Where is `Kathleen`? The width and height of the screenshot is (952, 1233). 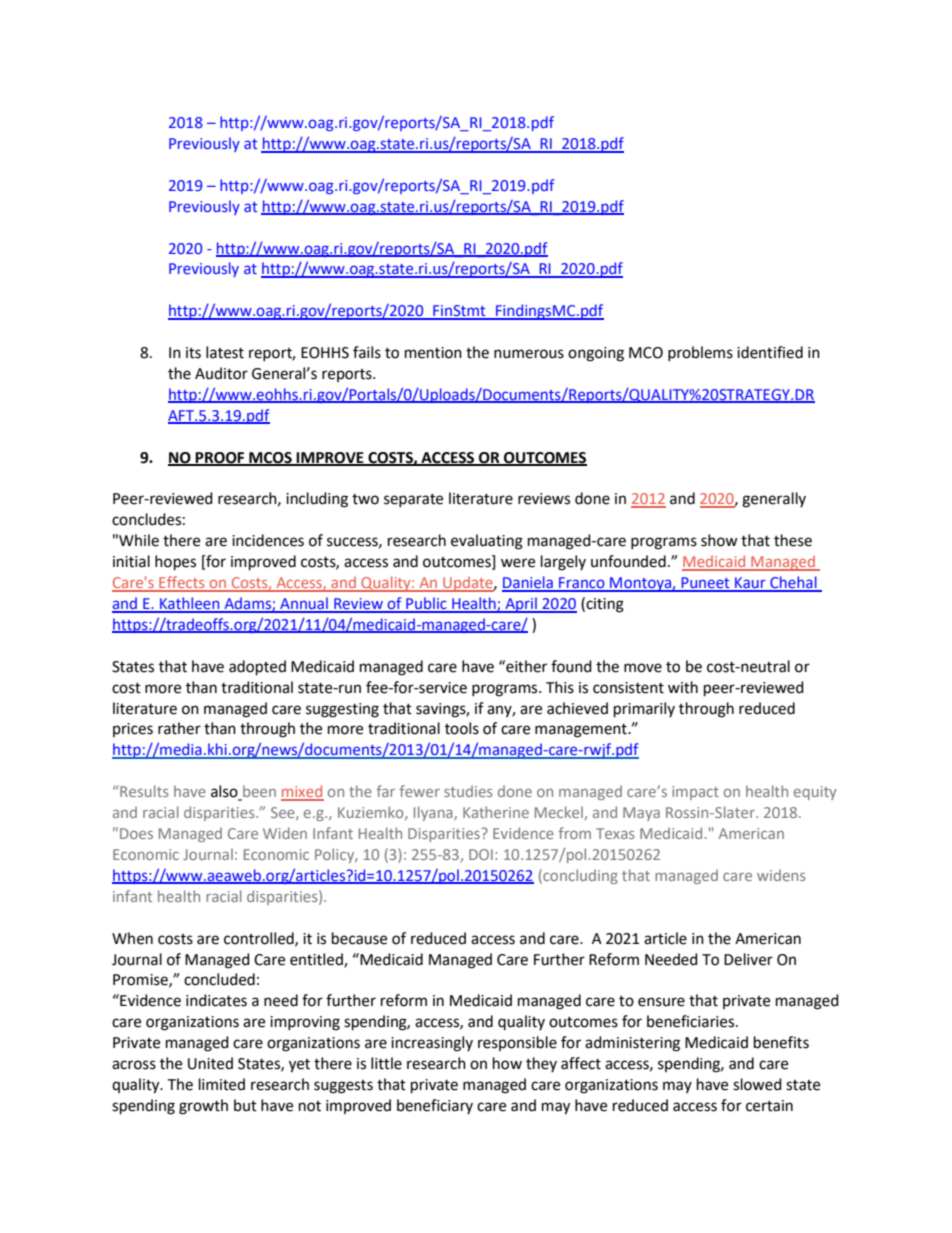
Kathleen is located at coordinates (190, 604).
